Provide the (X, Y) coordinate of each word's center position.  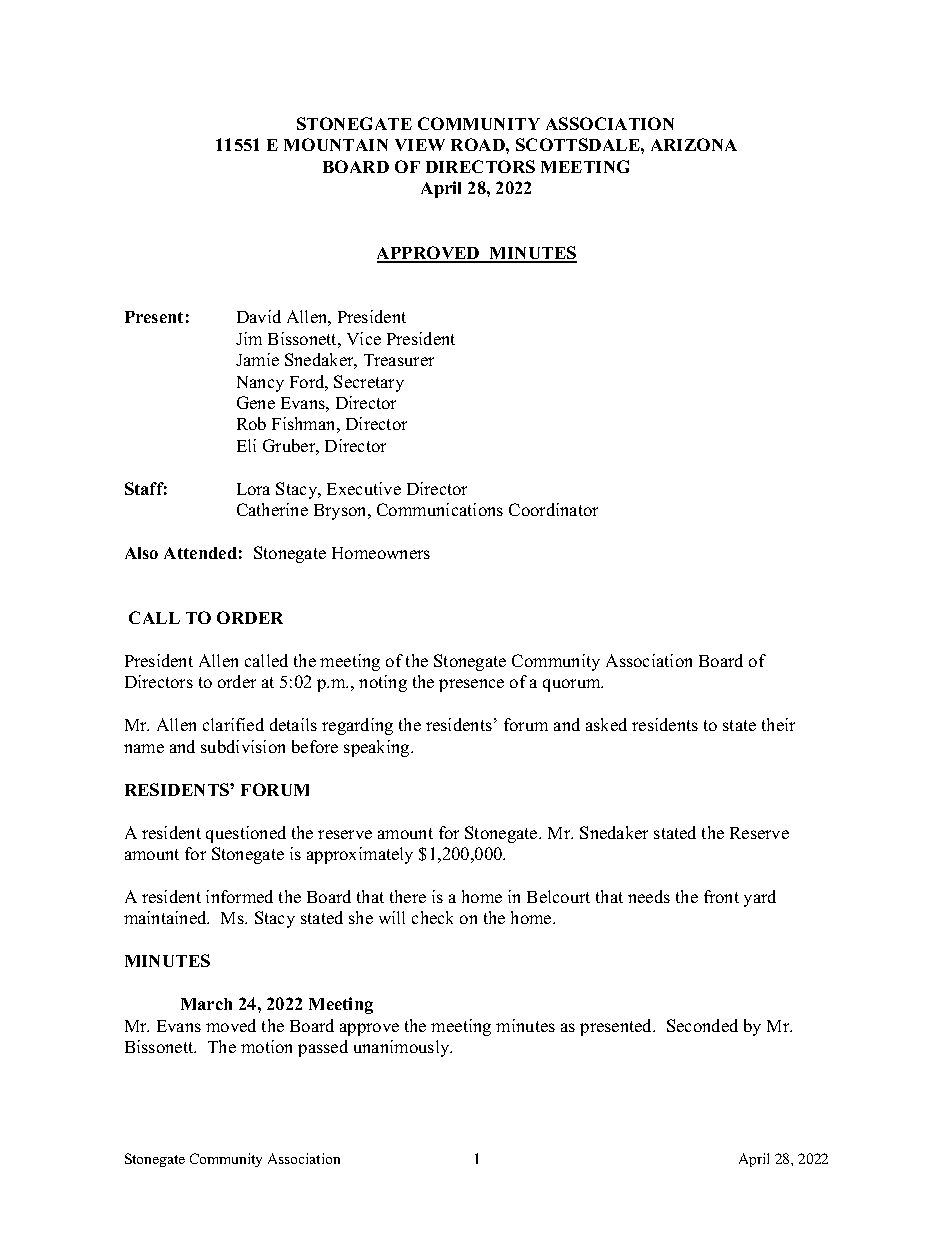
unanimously (403, 1048)
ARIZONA (694, 144)
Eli (246, 445)
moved (231, 1025)
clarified (233, 724)
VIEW (420, 145)
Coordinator (553, 509)
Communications (440, 509)
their (778, 724)
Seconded (702, 1025)
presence (471, 685)
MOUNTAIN (336, 144)
